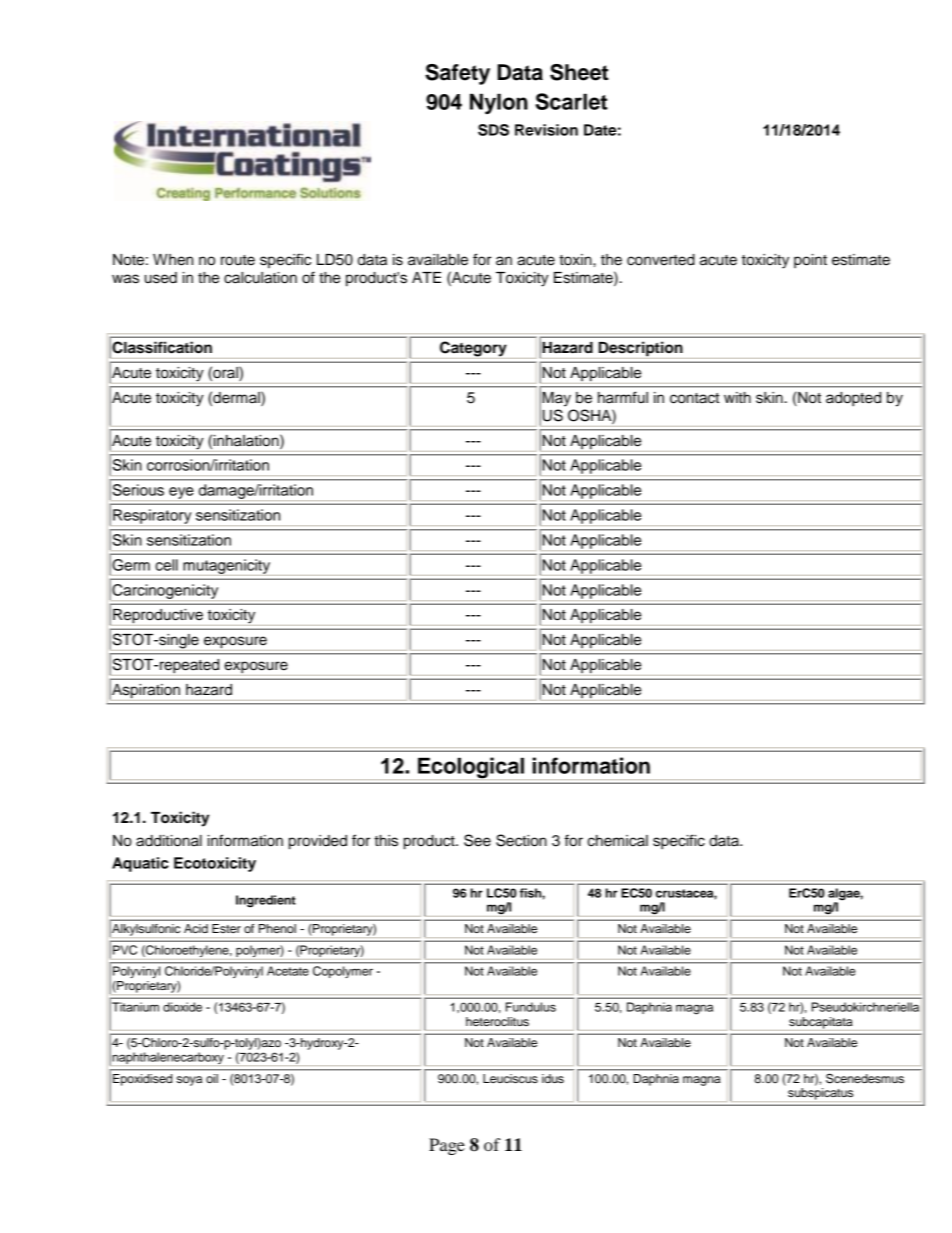 Image resolution: width=952 pixels, height=1233 pixels. Describe the element at coordinates (617, 841) in the screenshot. I see `chemical` at that location.
